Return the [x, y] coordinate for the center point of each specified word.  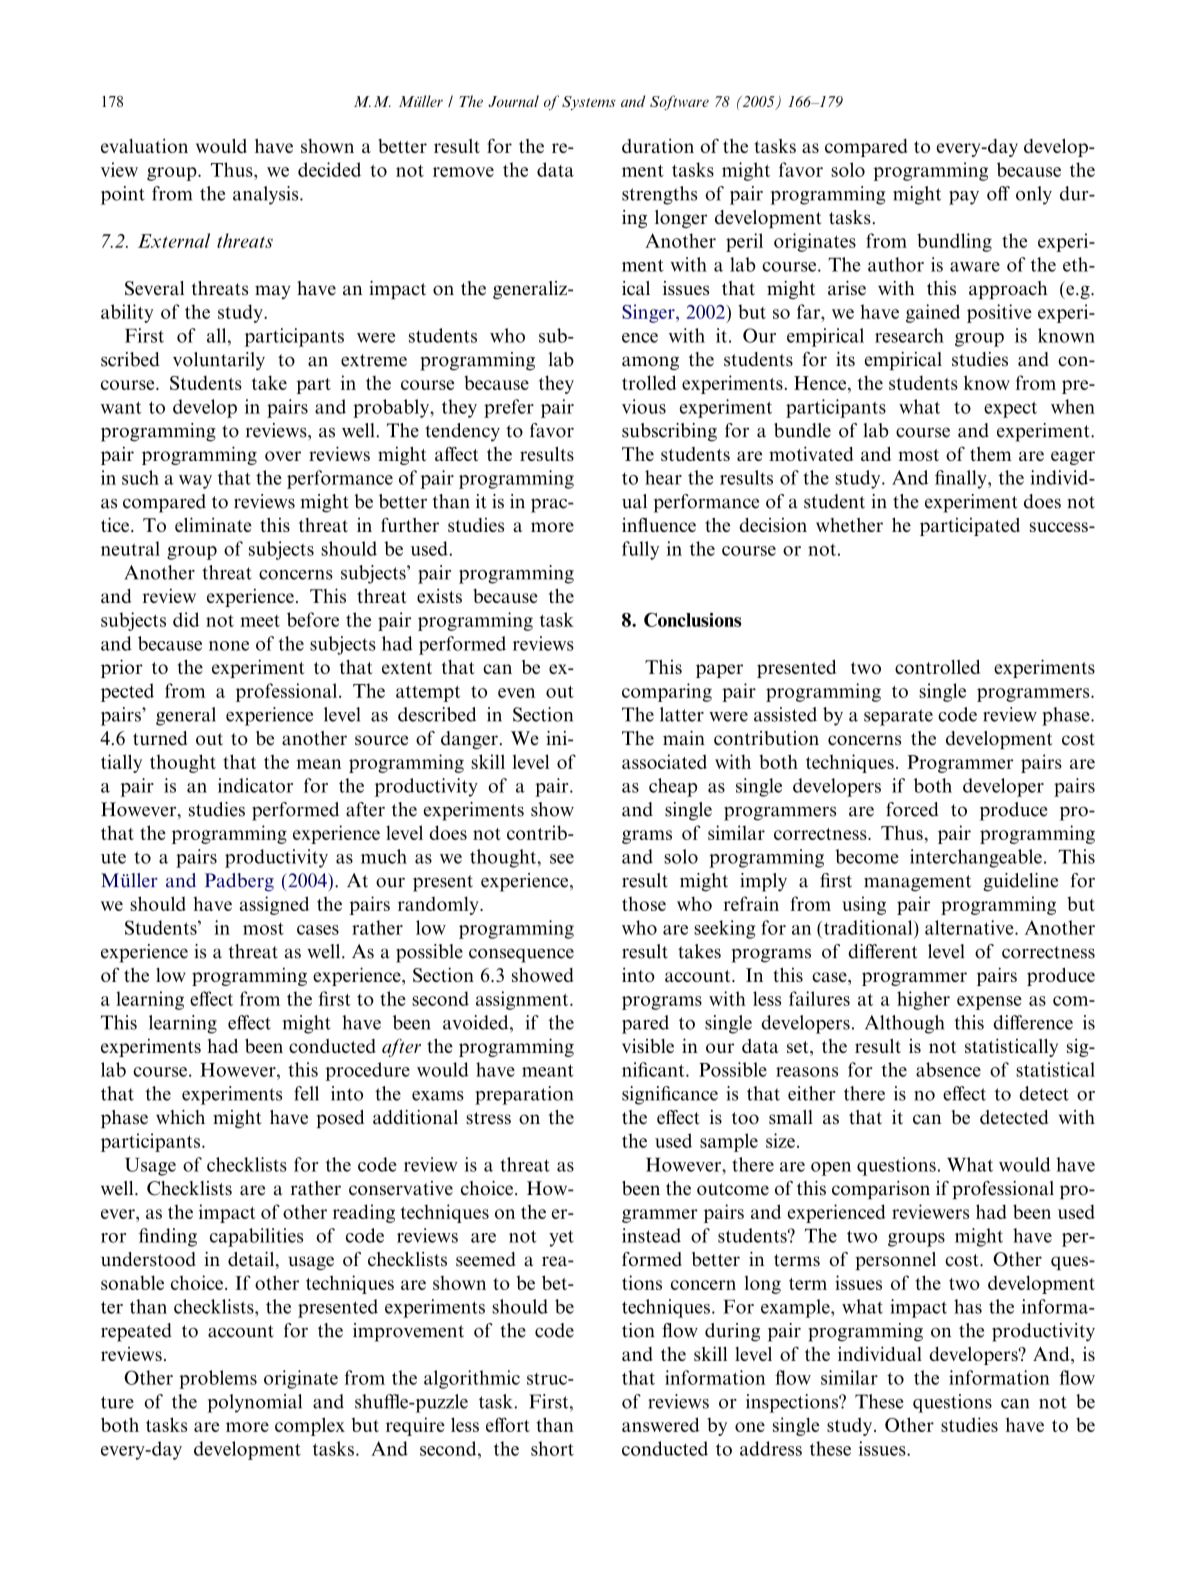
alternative [970, 927]
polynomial [254, 1403]
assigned [274, 905]
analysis [267, 195]
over [283, 456]
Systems [589, 103]
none [229, 646]
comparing [667, 692]
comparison [881, 1190]
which [180, 1117]
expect [1010, 409]
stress [488, 1118]
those [644, 903]
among [650, 363]
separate [898, 717]
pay [964, 198]
